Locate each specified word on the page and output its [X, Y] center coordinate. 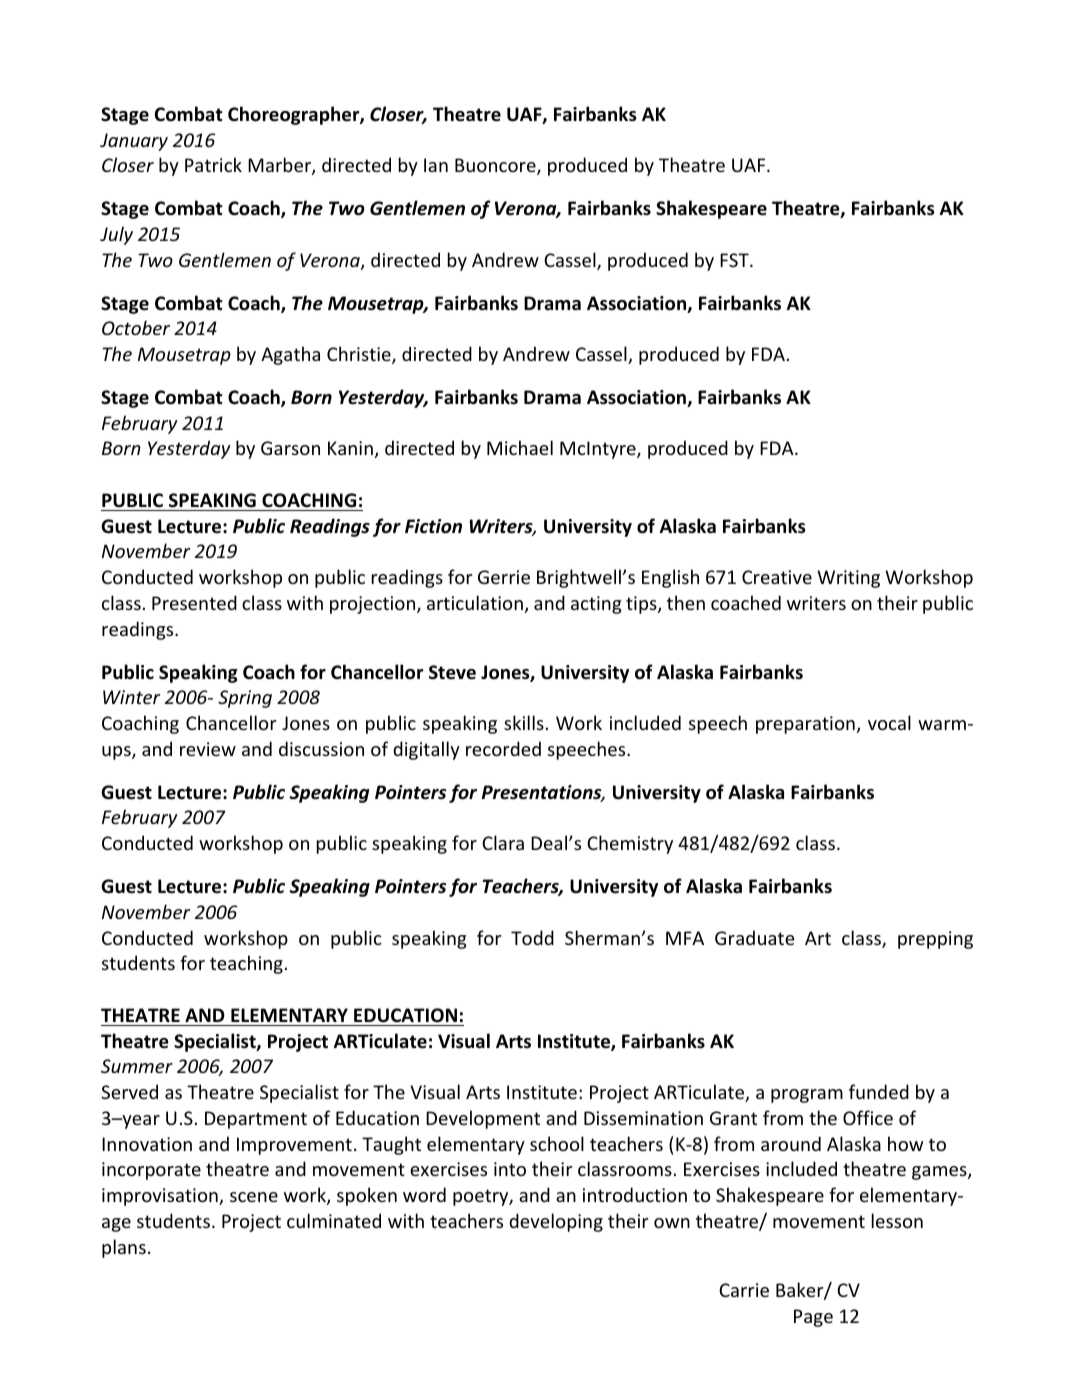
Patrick [213, 164]
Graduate [755, 937]
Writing [848, 579]
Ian [436, 165]
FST [735, 260]
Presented [194, 602]
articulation [475, 602]
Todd [532, 937]
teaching [246, 964]
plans [124, 1248]
